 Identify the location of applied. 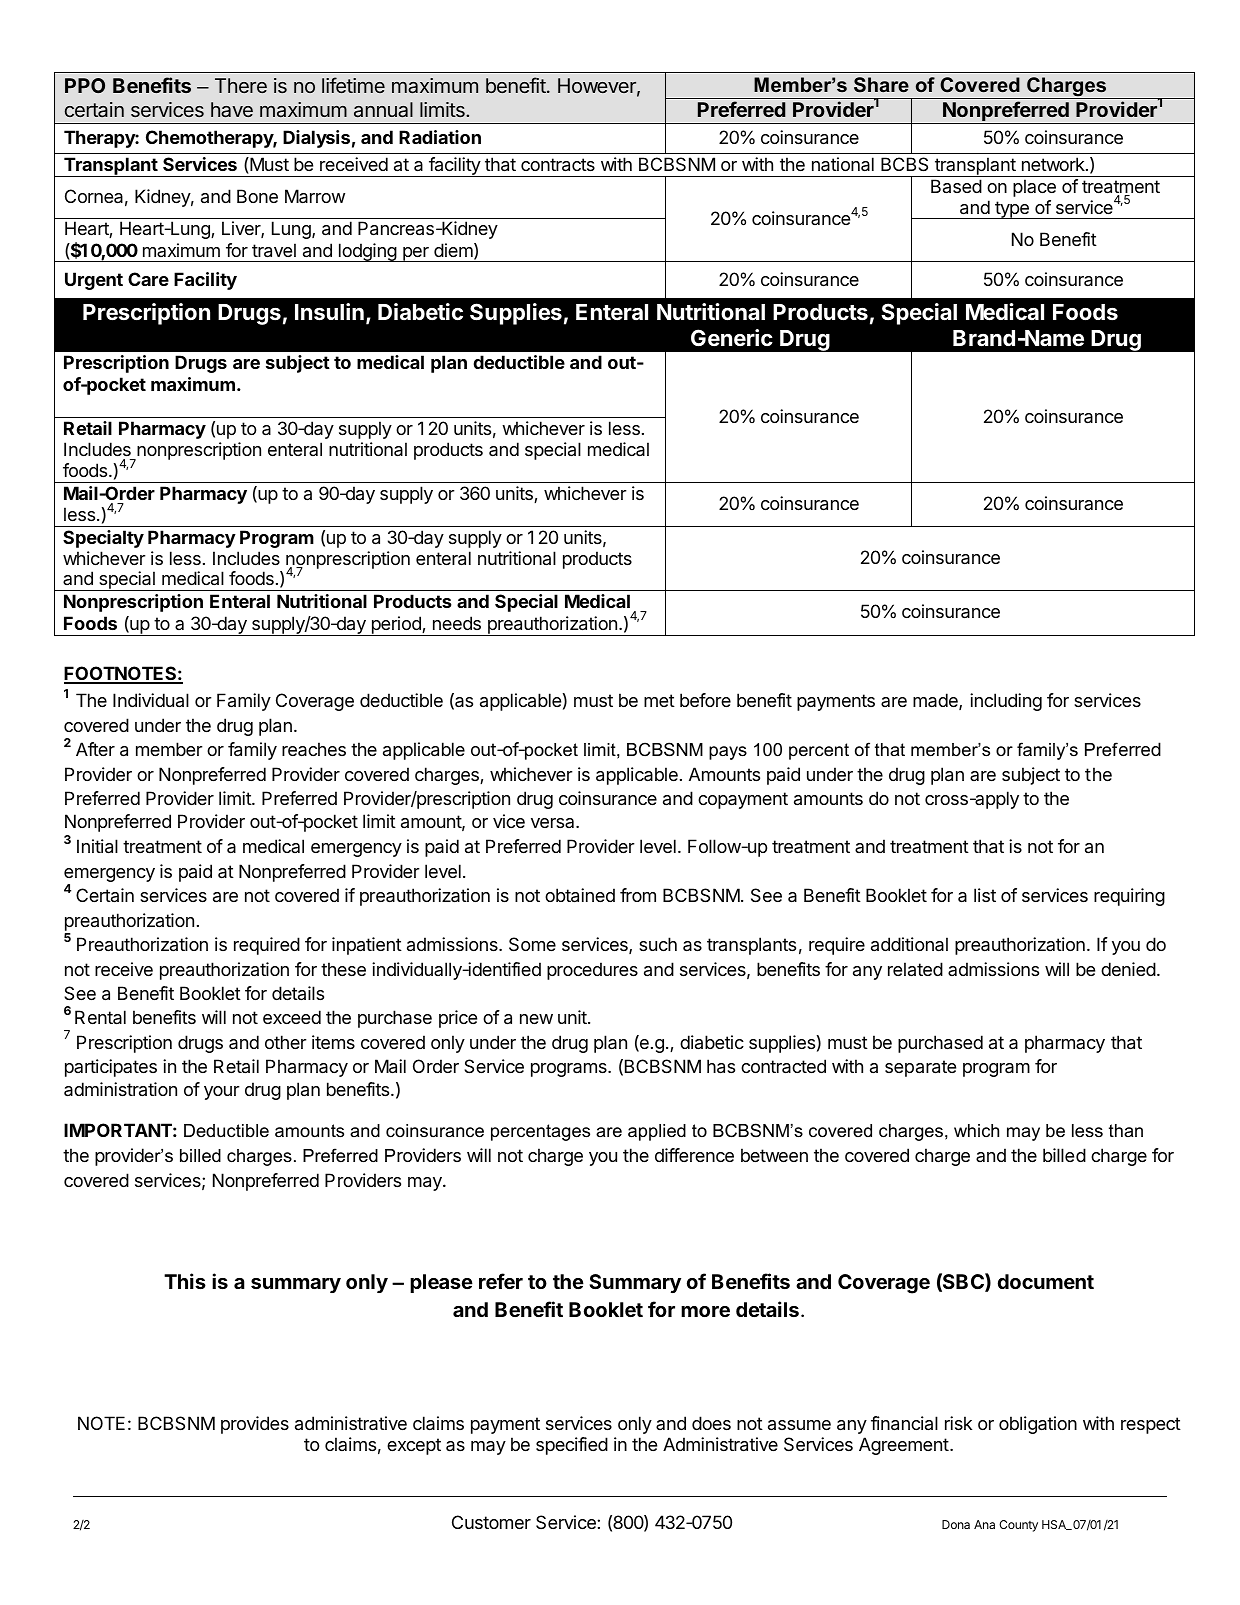
(657, 1132).
